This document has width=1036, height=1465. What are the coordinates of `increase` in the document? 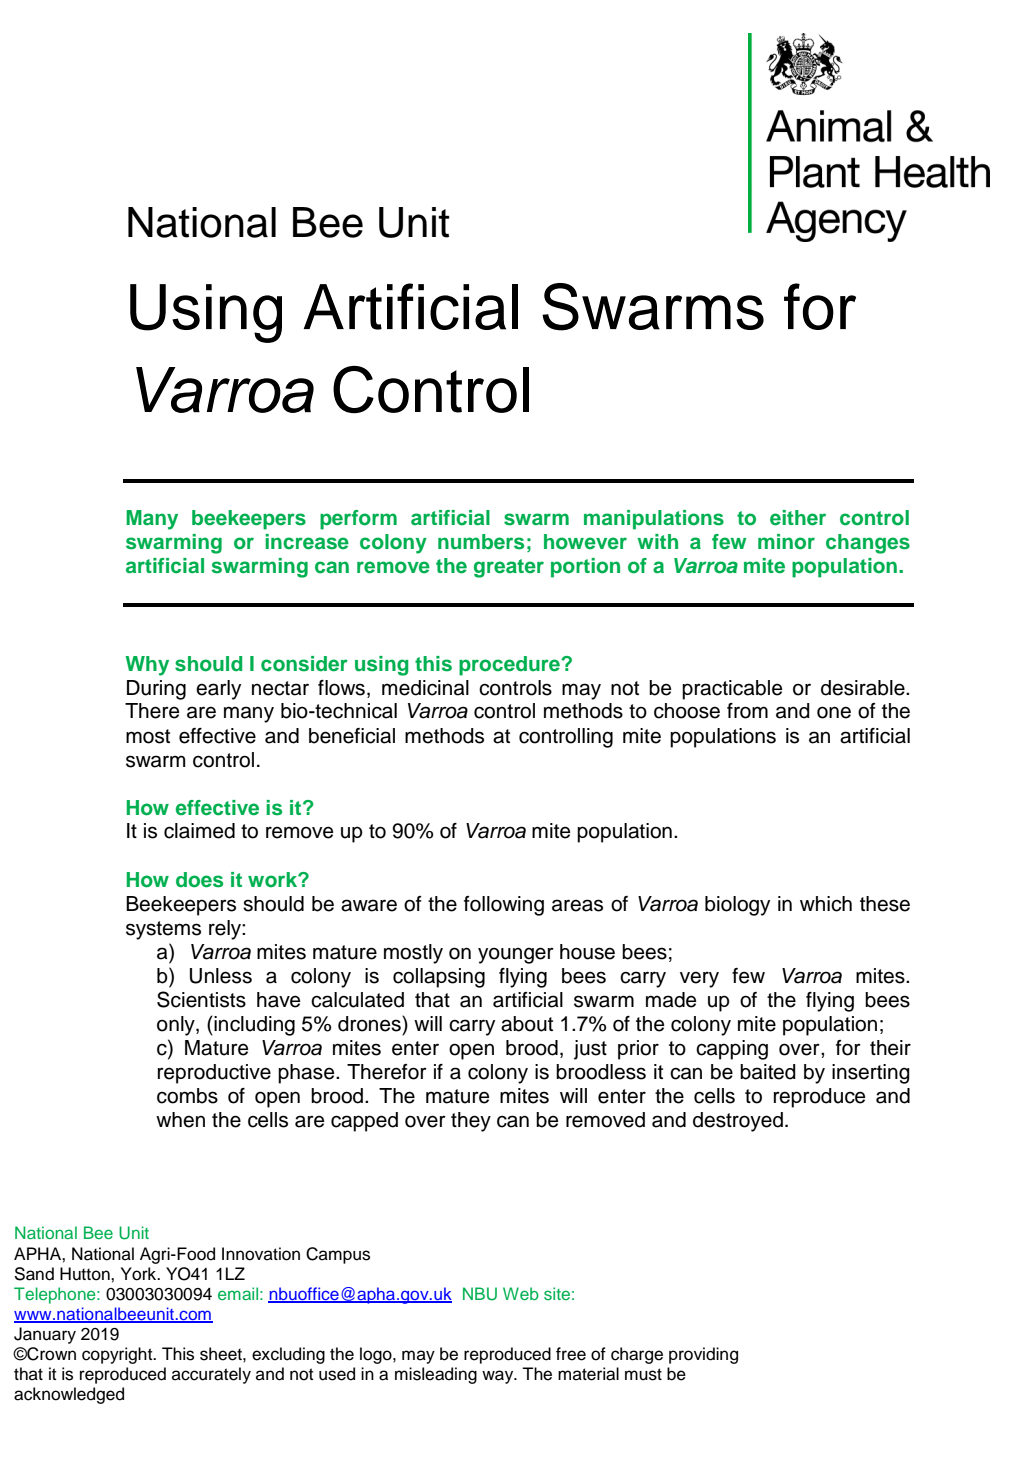 It's located at (307, 542).
